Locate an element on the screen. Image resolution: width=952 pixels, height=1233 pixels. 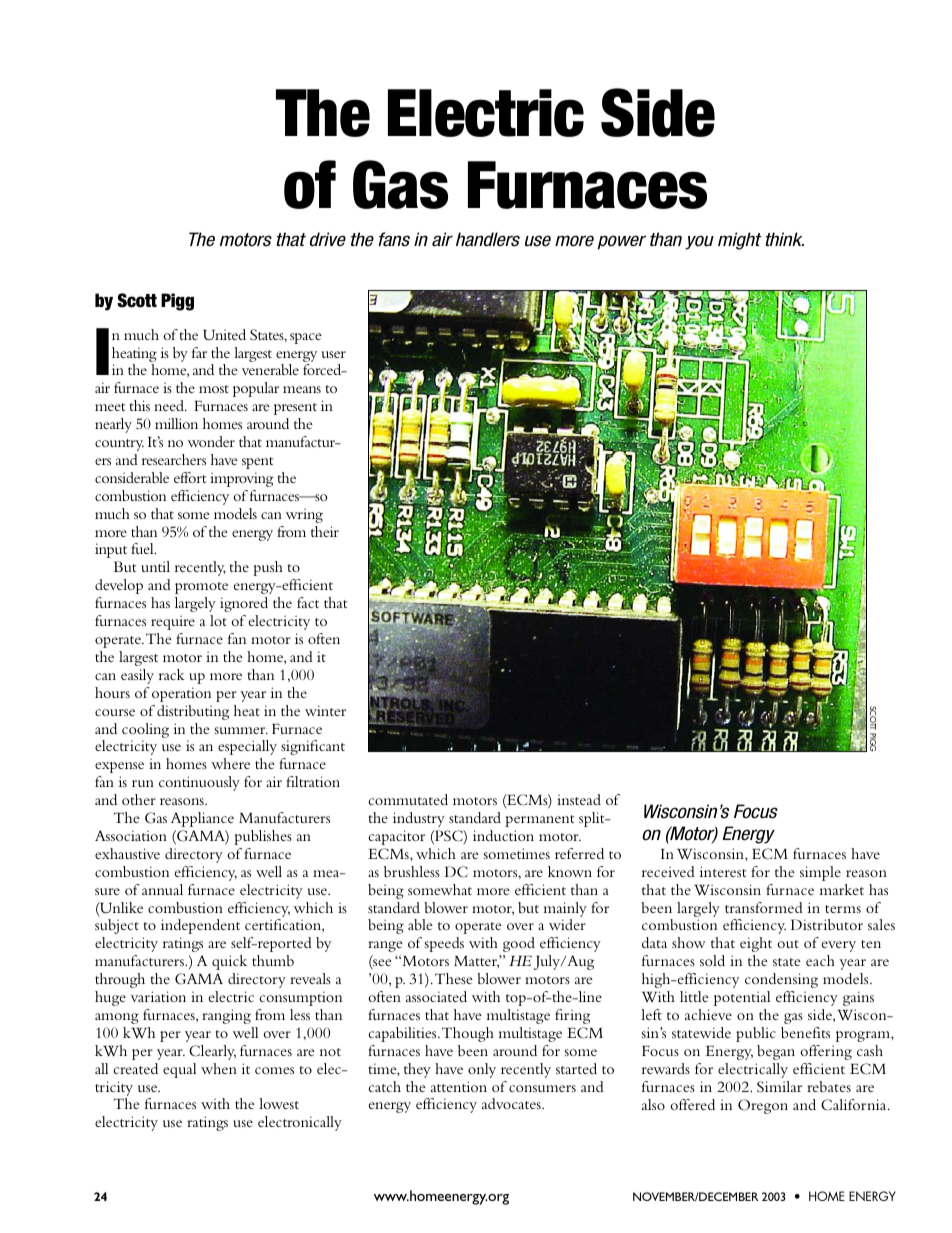
their is located at coordinates (325, 531).
